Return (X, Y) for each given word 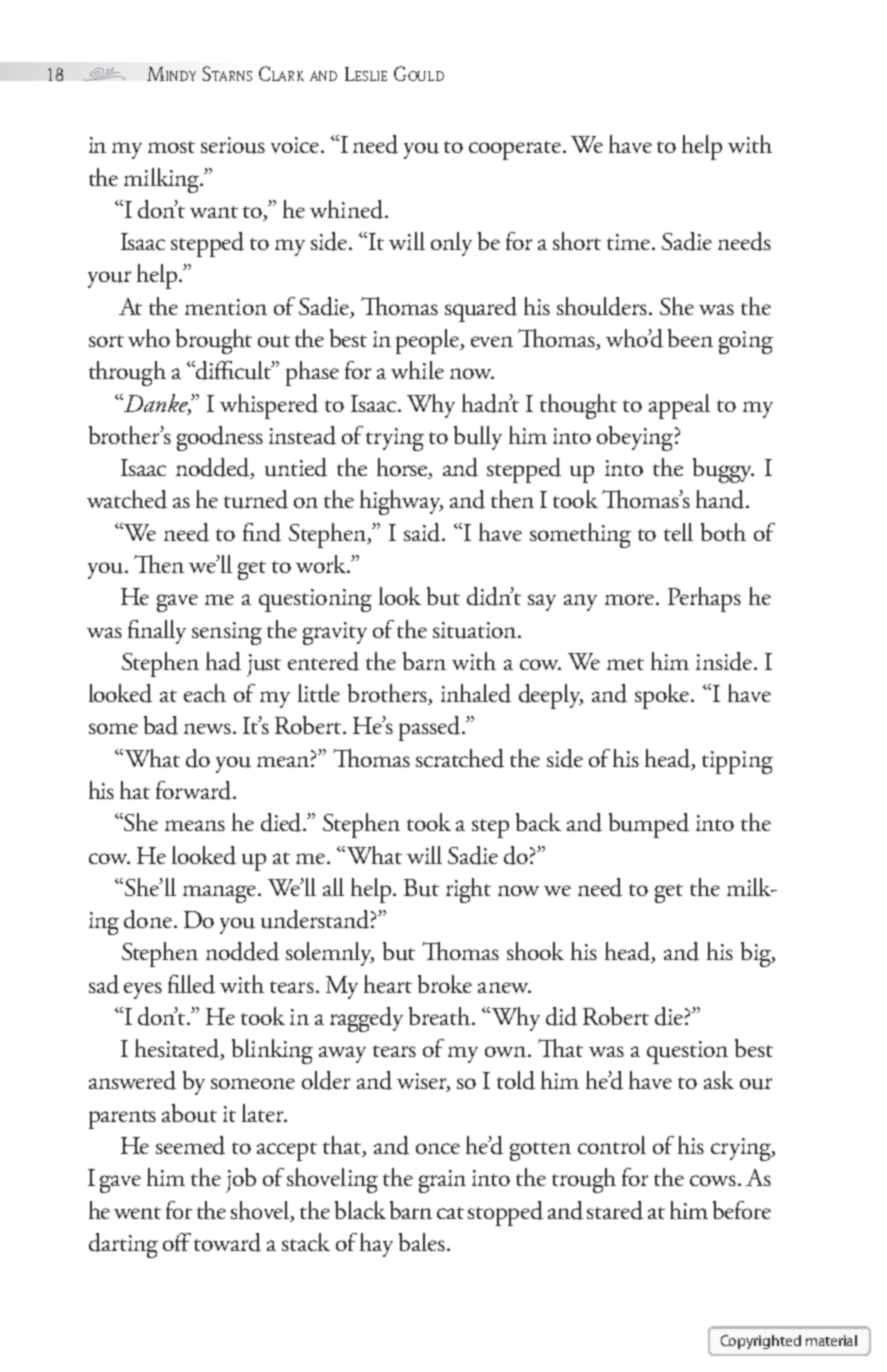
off (177, 1242)
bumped (649, 825)
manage (219, 894)
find (262, 532)
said (424, 532)
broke (445, 984)
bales (422, 1242)
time (630, 242)
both (723, 532)
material (831, 1340)
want (214, 212)
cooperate (516, 150)
